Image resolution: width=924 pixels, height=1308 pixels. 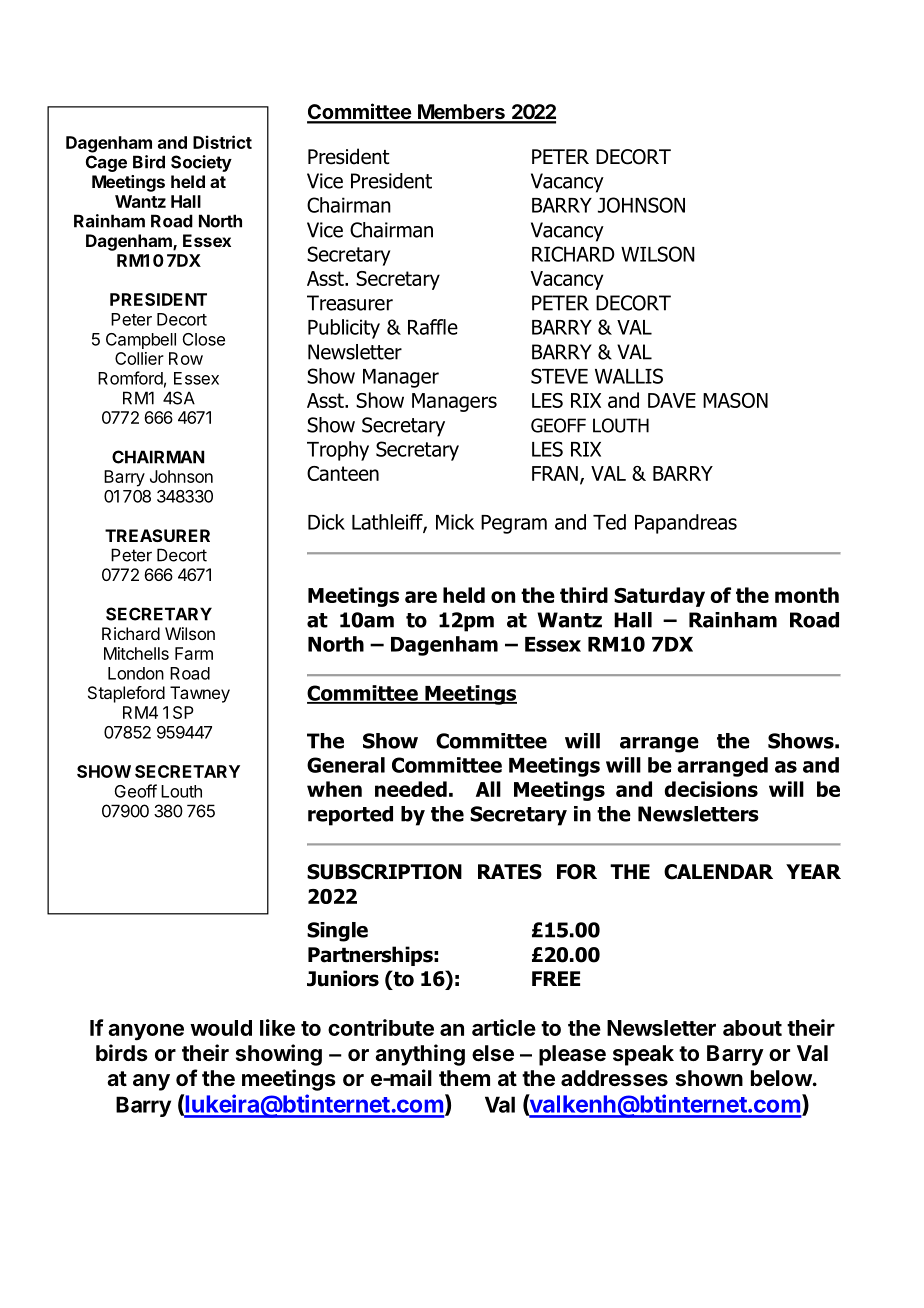 What do you see at coordinates (752, 1028) in the screenshot?
I see `about` at bounding box center [752, 1028].
